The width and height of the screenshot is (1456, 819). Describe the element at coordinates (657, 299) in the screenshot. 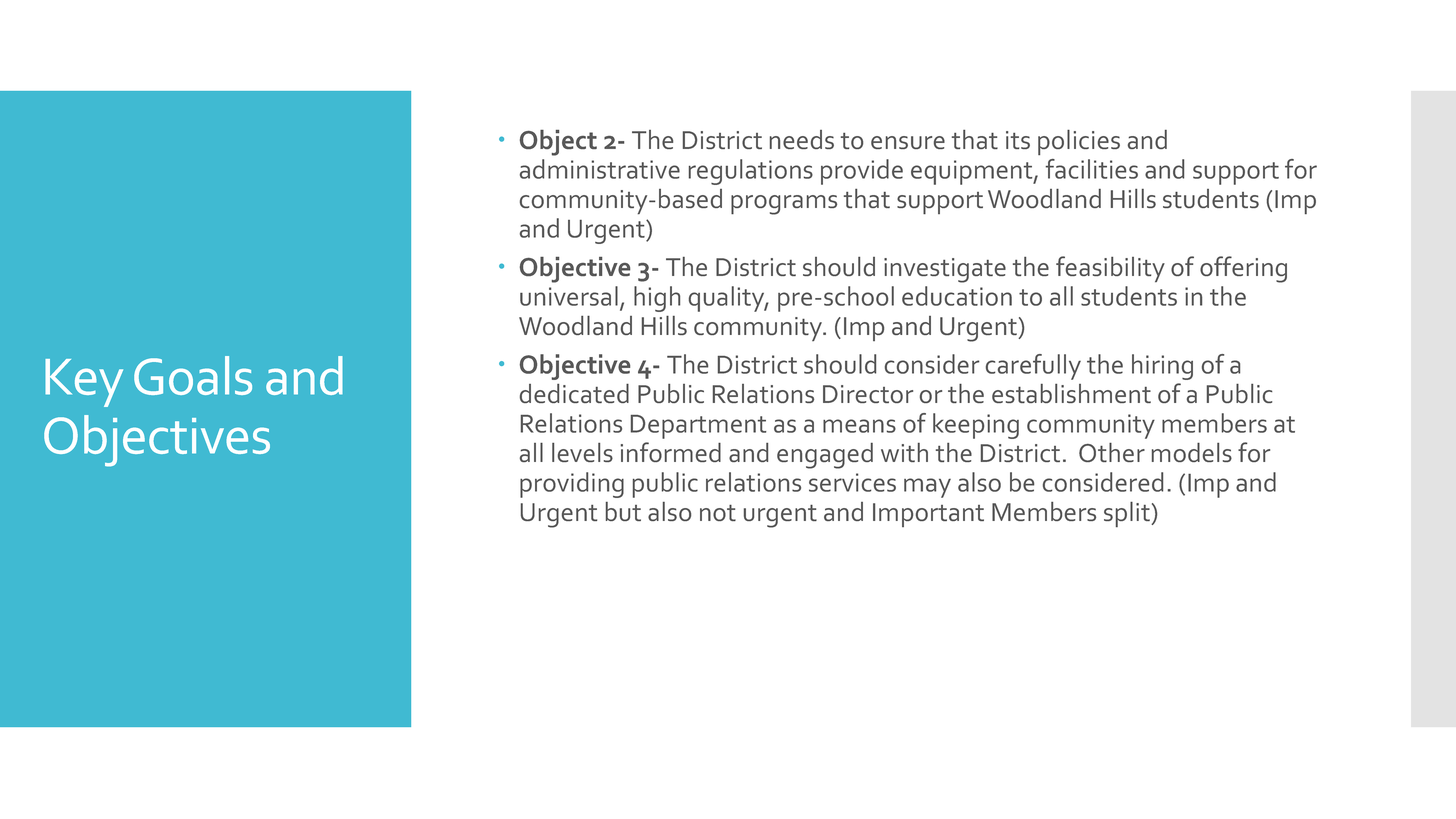

I see `high` at that location.
